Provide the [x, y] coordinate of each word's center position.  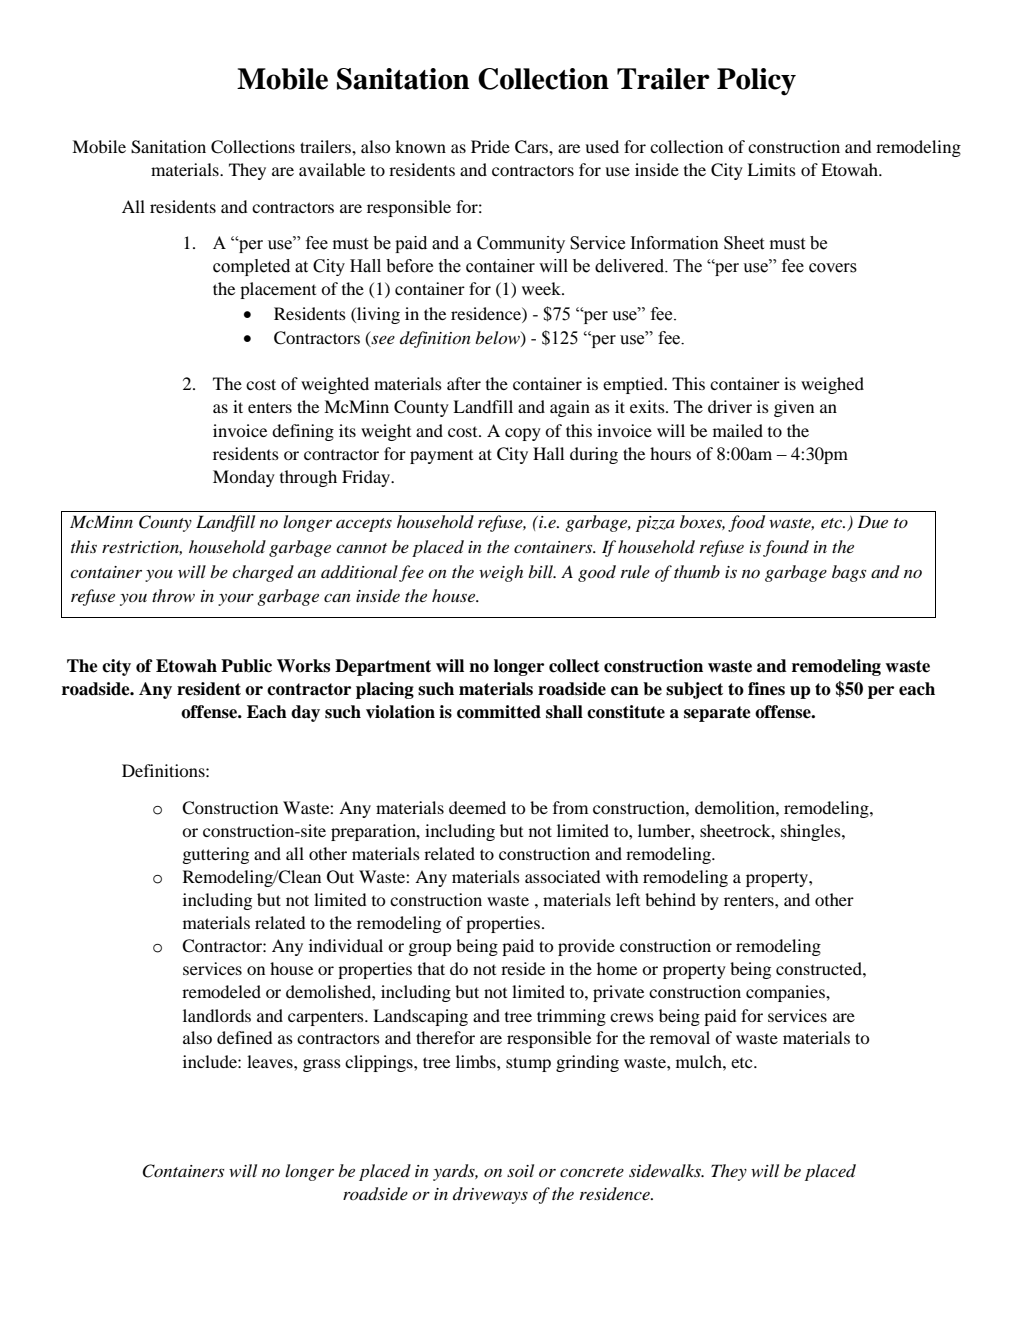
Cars [532, 147]
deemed [477, 807]
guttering [216, 855]
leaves [271, 1061]
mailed [738, 430]
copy [523, 434]
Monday [244, 478]
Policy [756, 82]
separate [717, 714]
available [332, 169]
